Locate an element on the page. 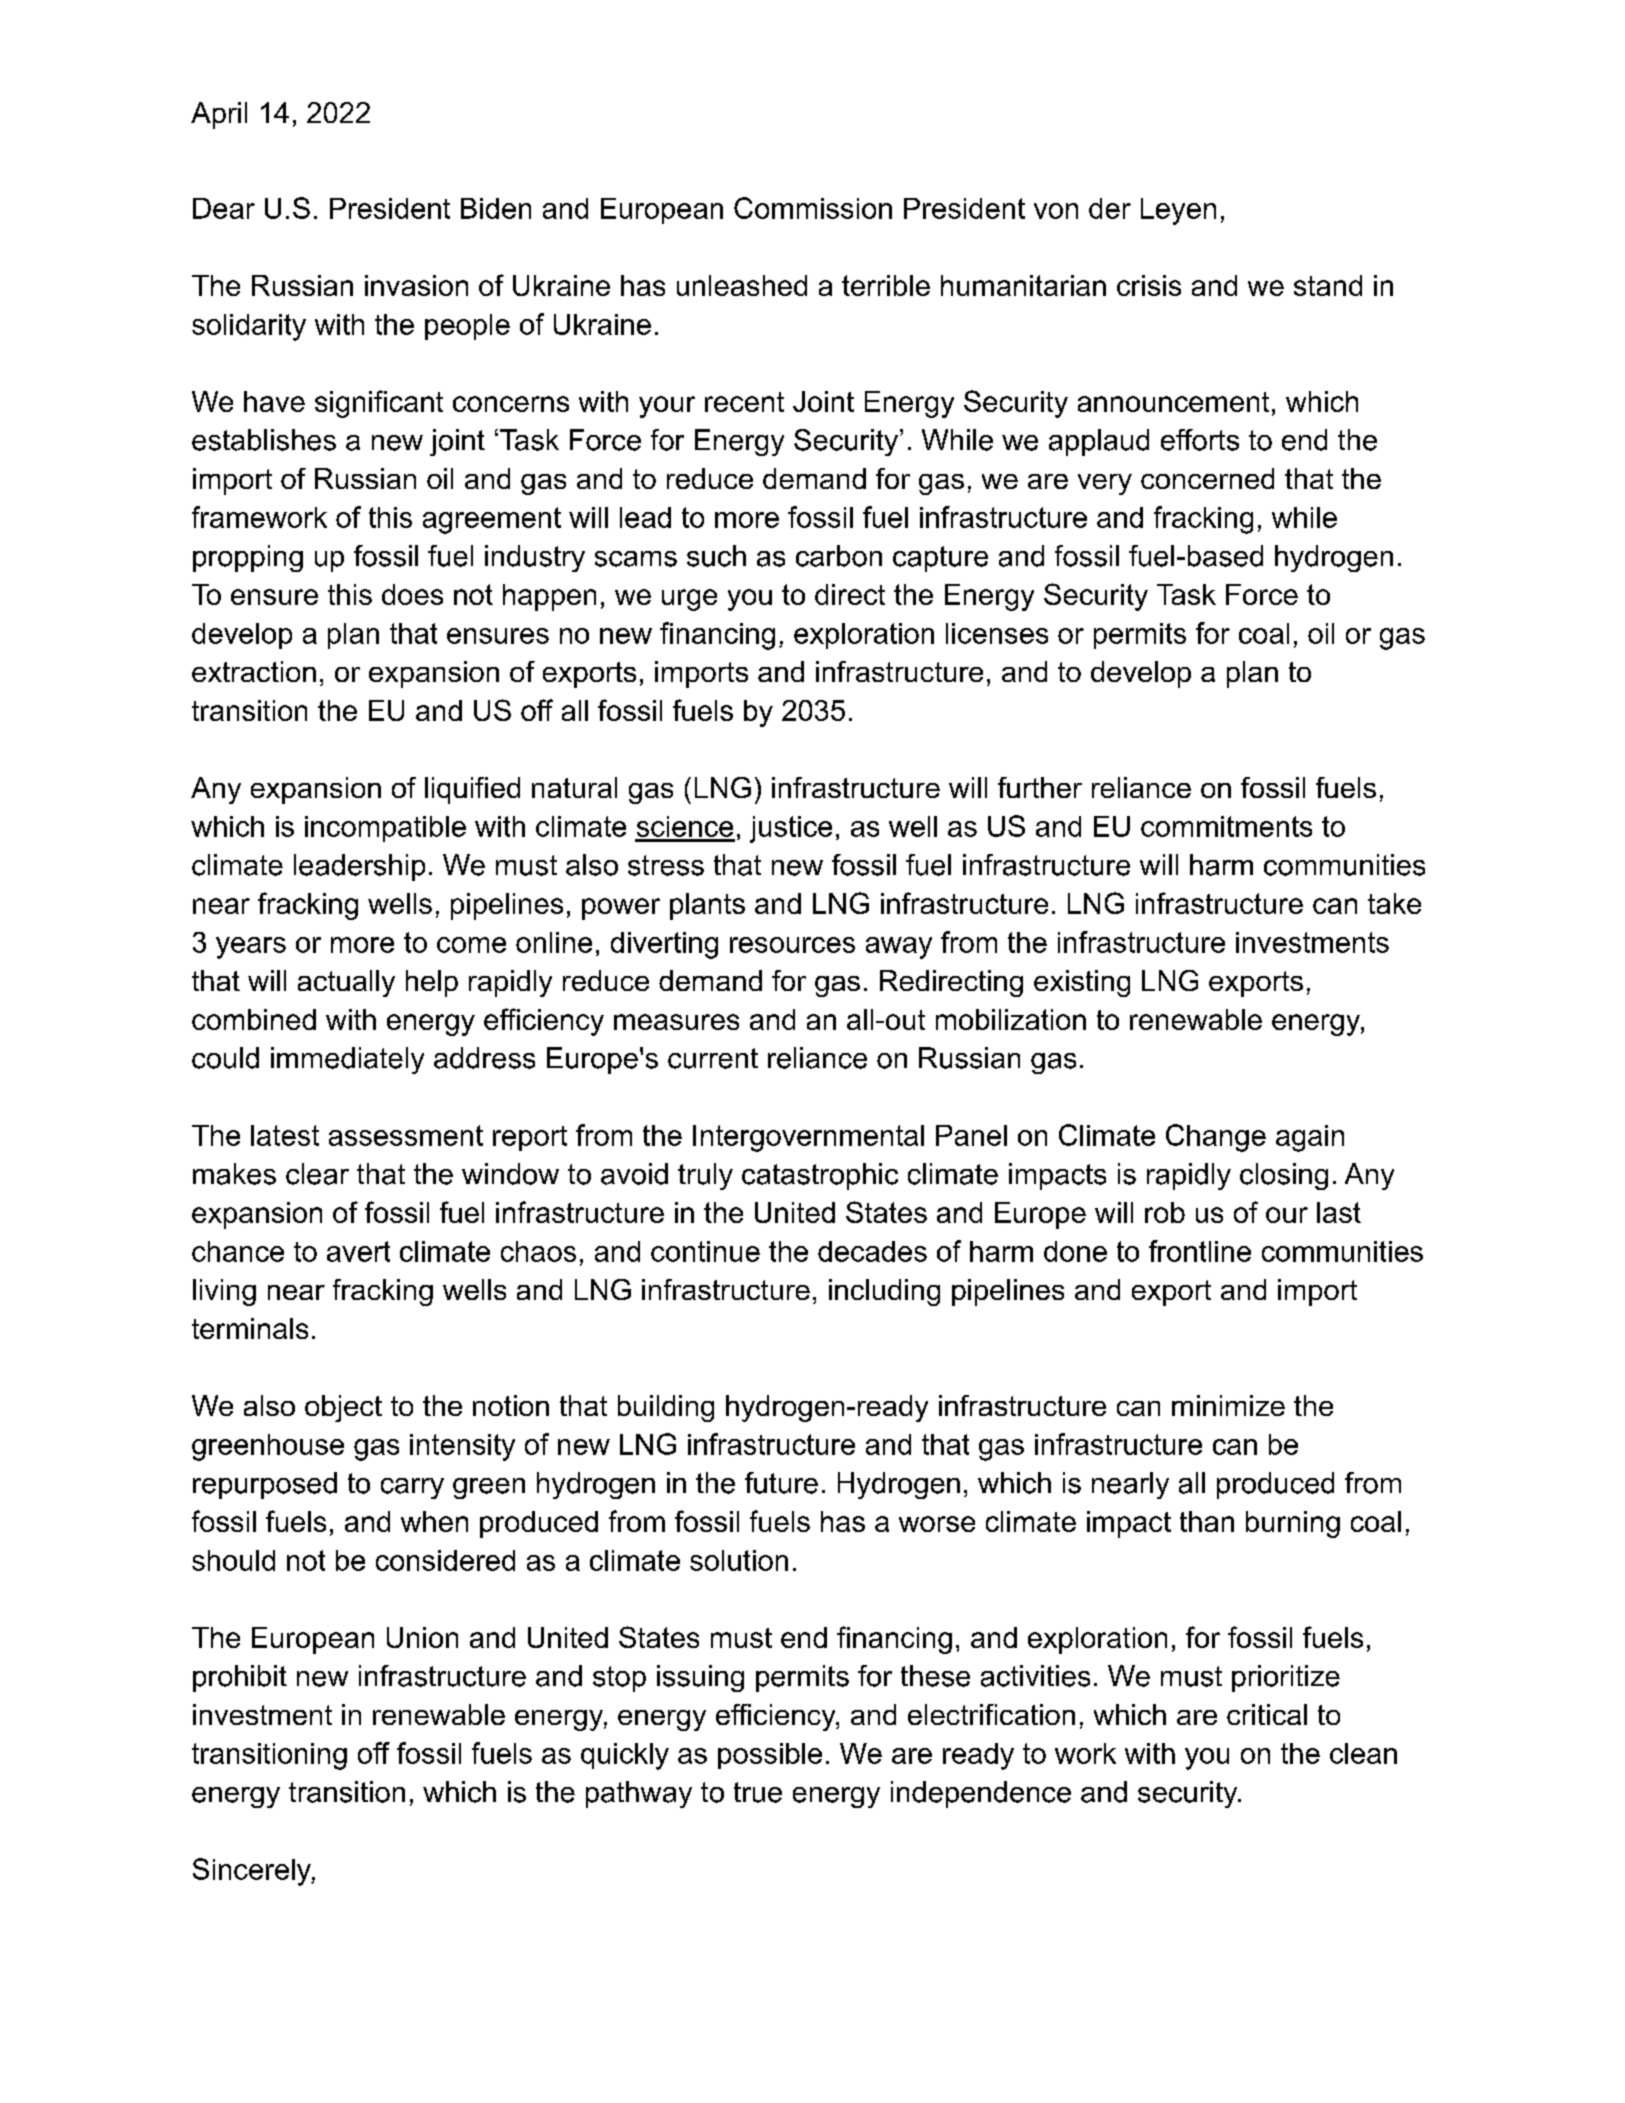  possible is located at coordinates (770, 1756).
